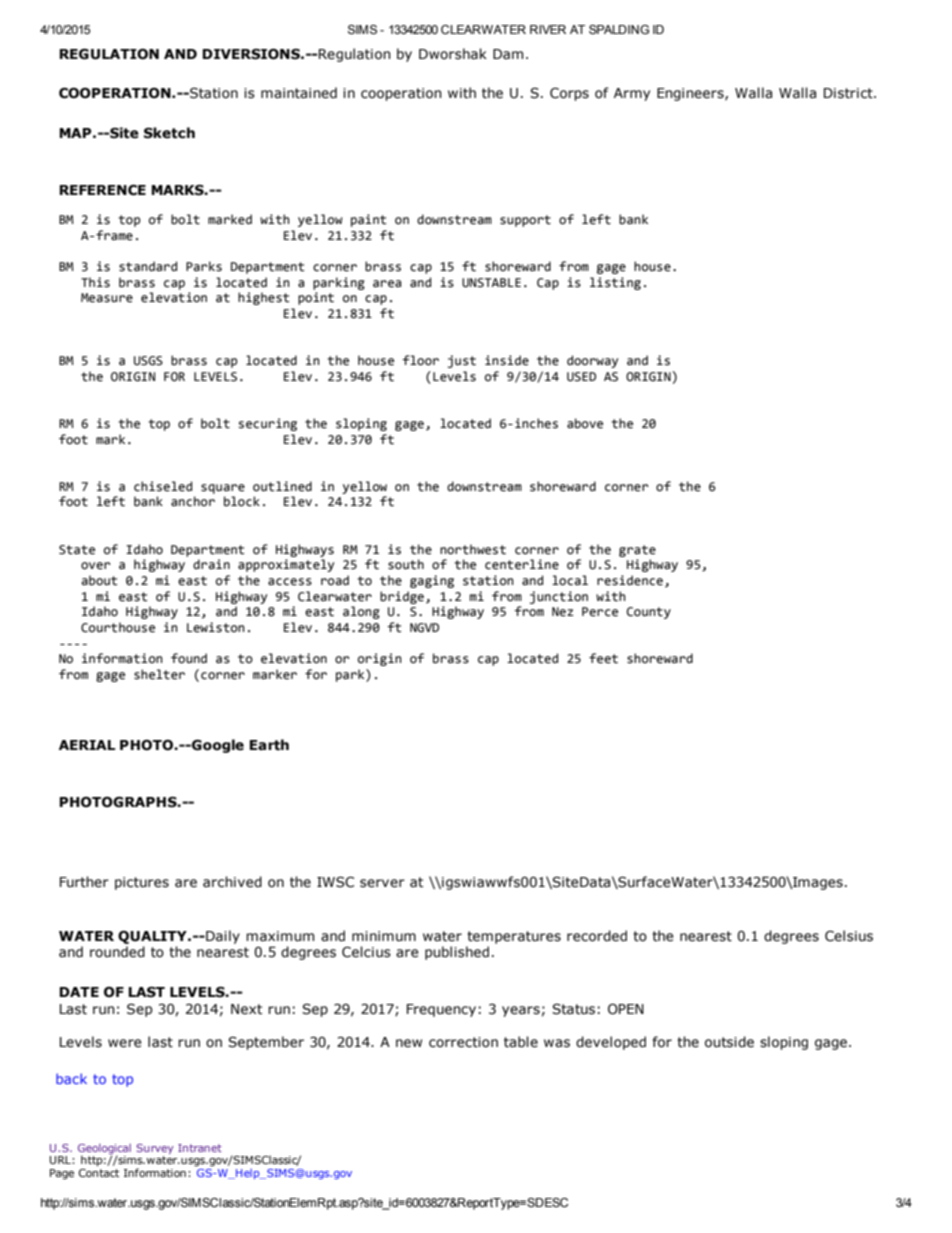 This screenshot has width=952, height=1233. I want to click on correction, so click(463, 1042).
